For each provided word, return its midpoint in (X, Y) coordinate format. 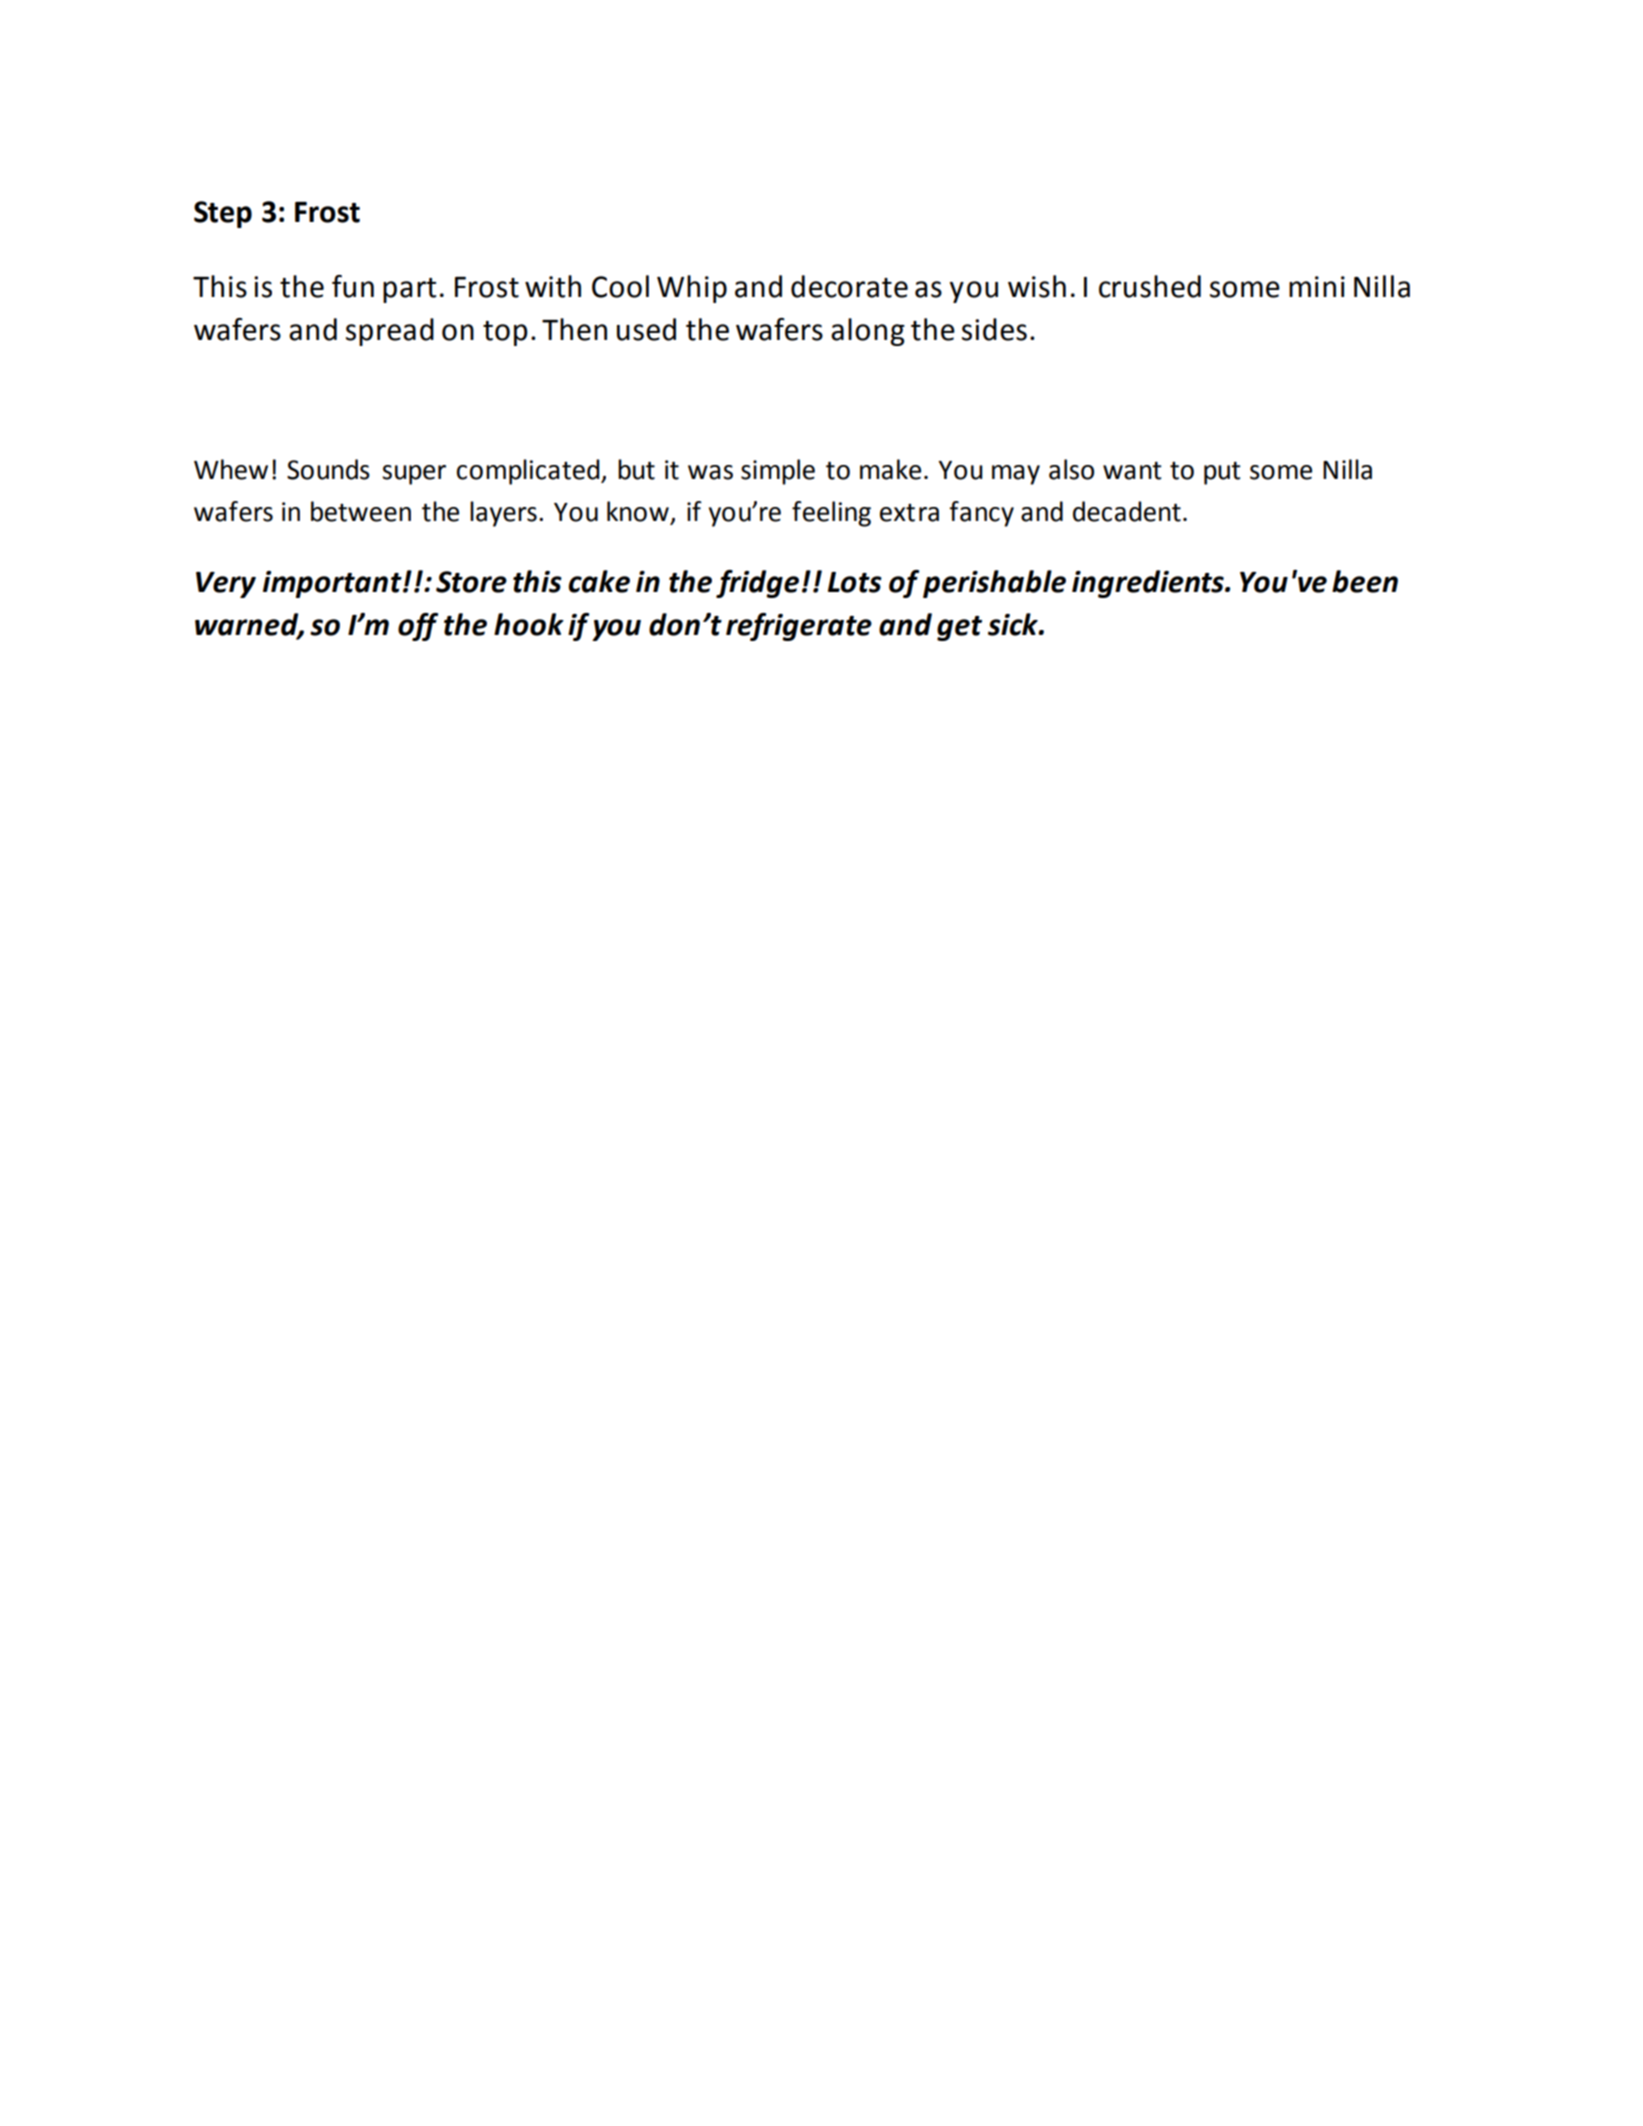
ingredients (1149, 584)
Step (223, 214)
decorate (849, 286)
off (418, 627)
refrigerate (799, 627)
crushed (1150, 286)
